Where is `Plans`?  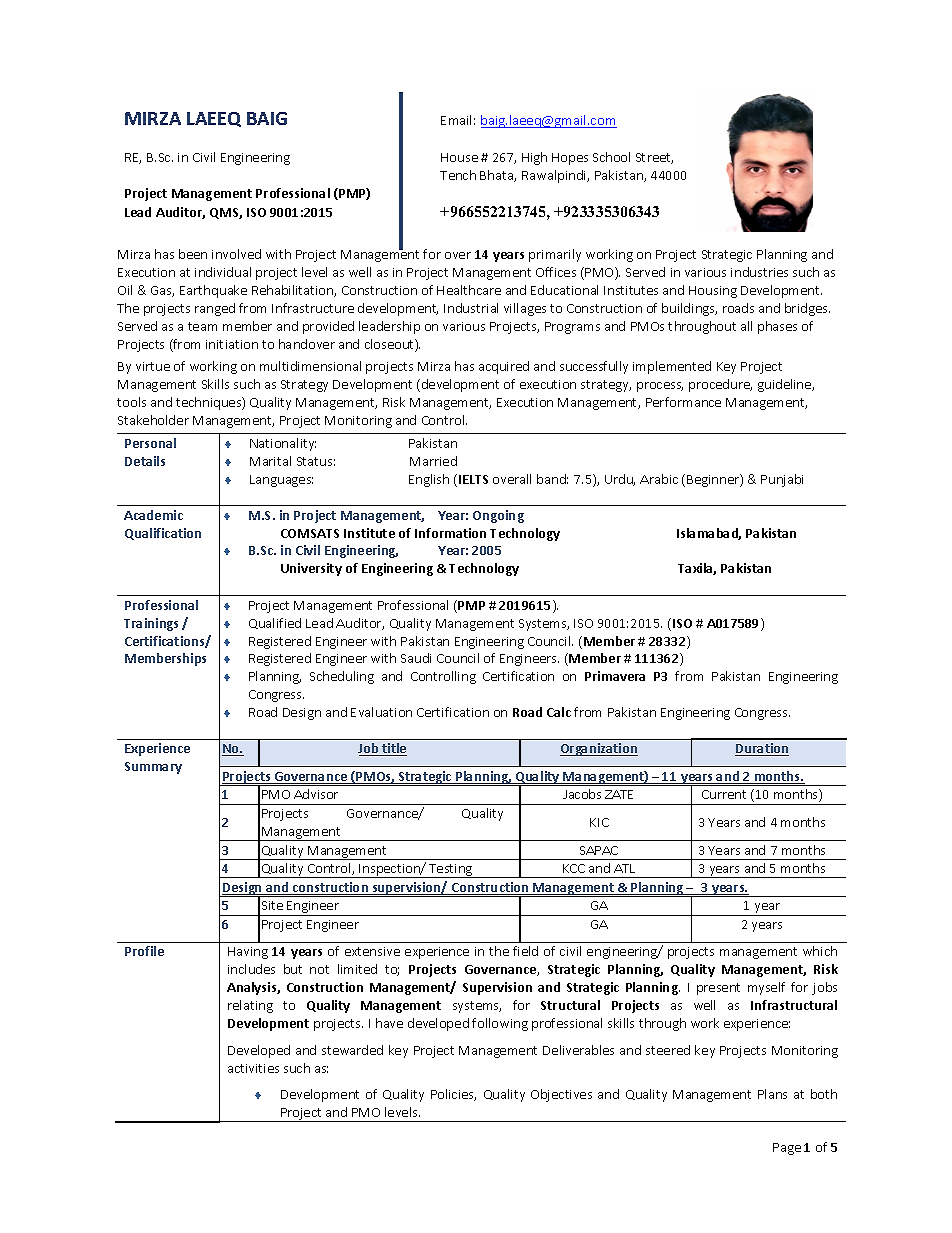
Plans is located at coordinates (772, 1094).
